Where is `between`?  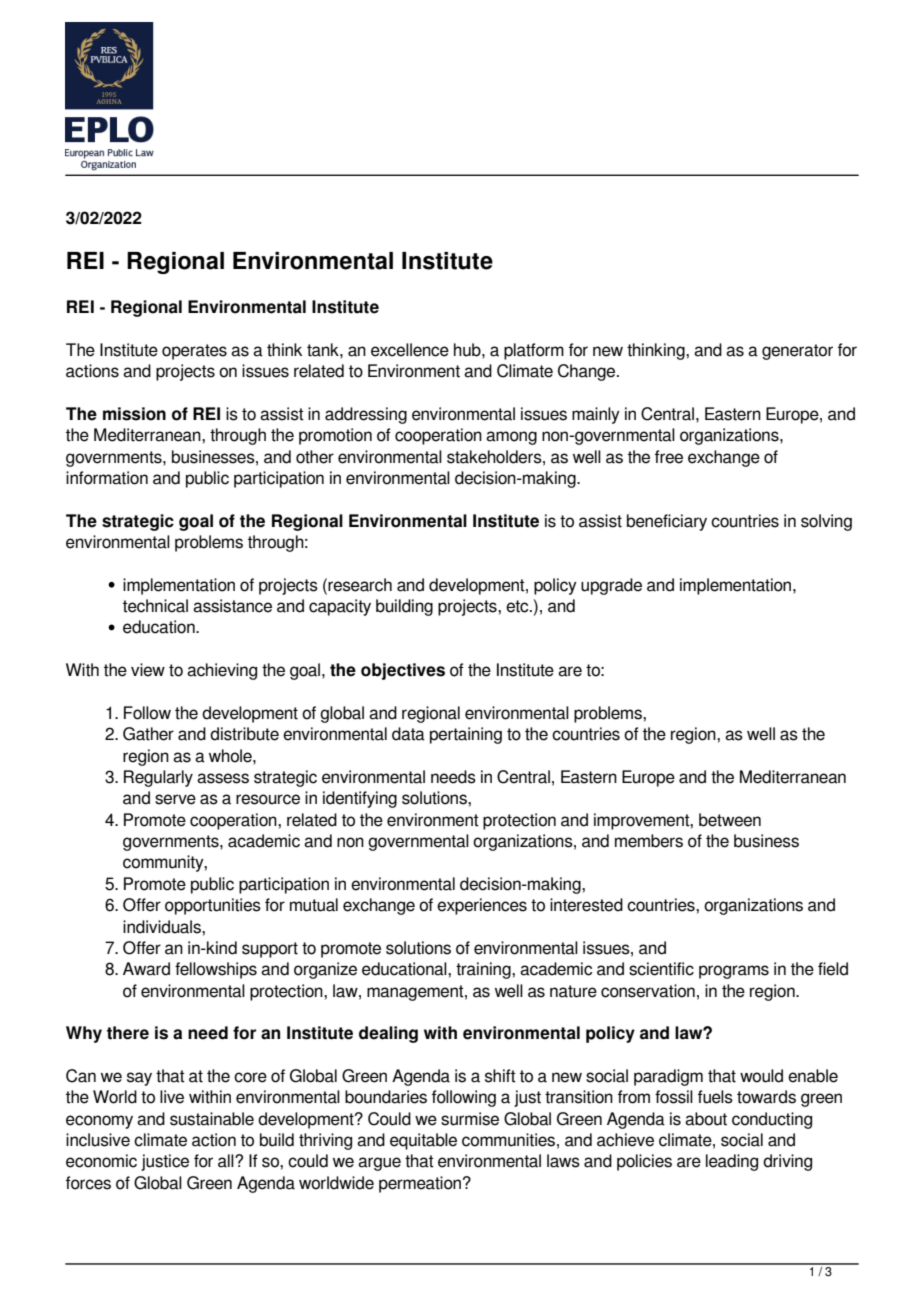
between is located at coordinates (730, 820).
